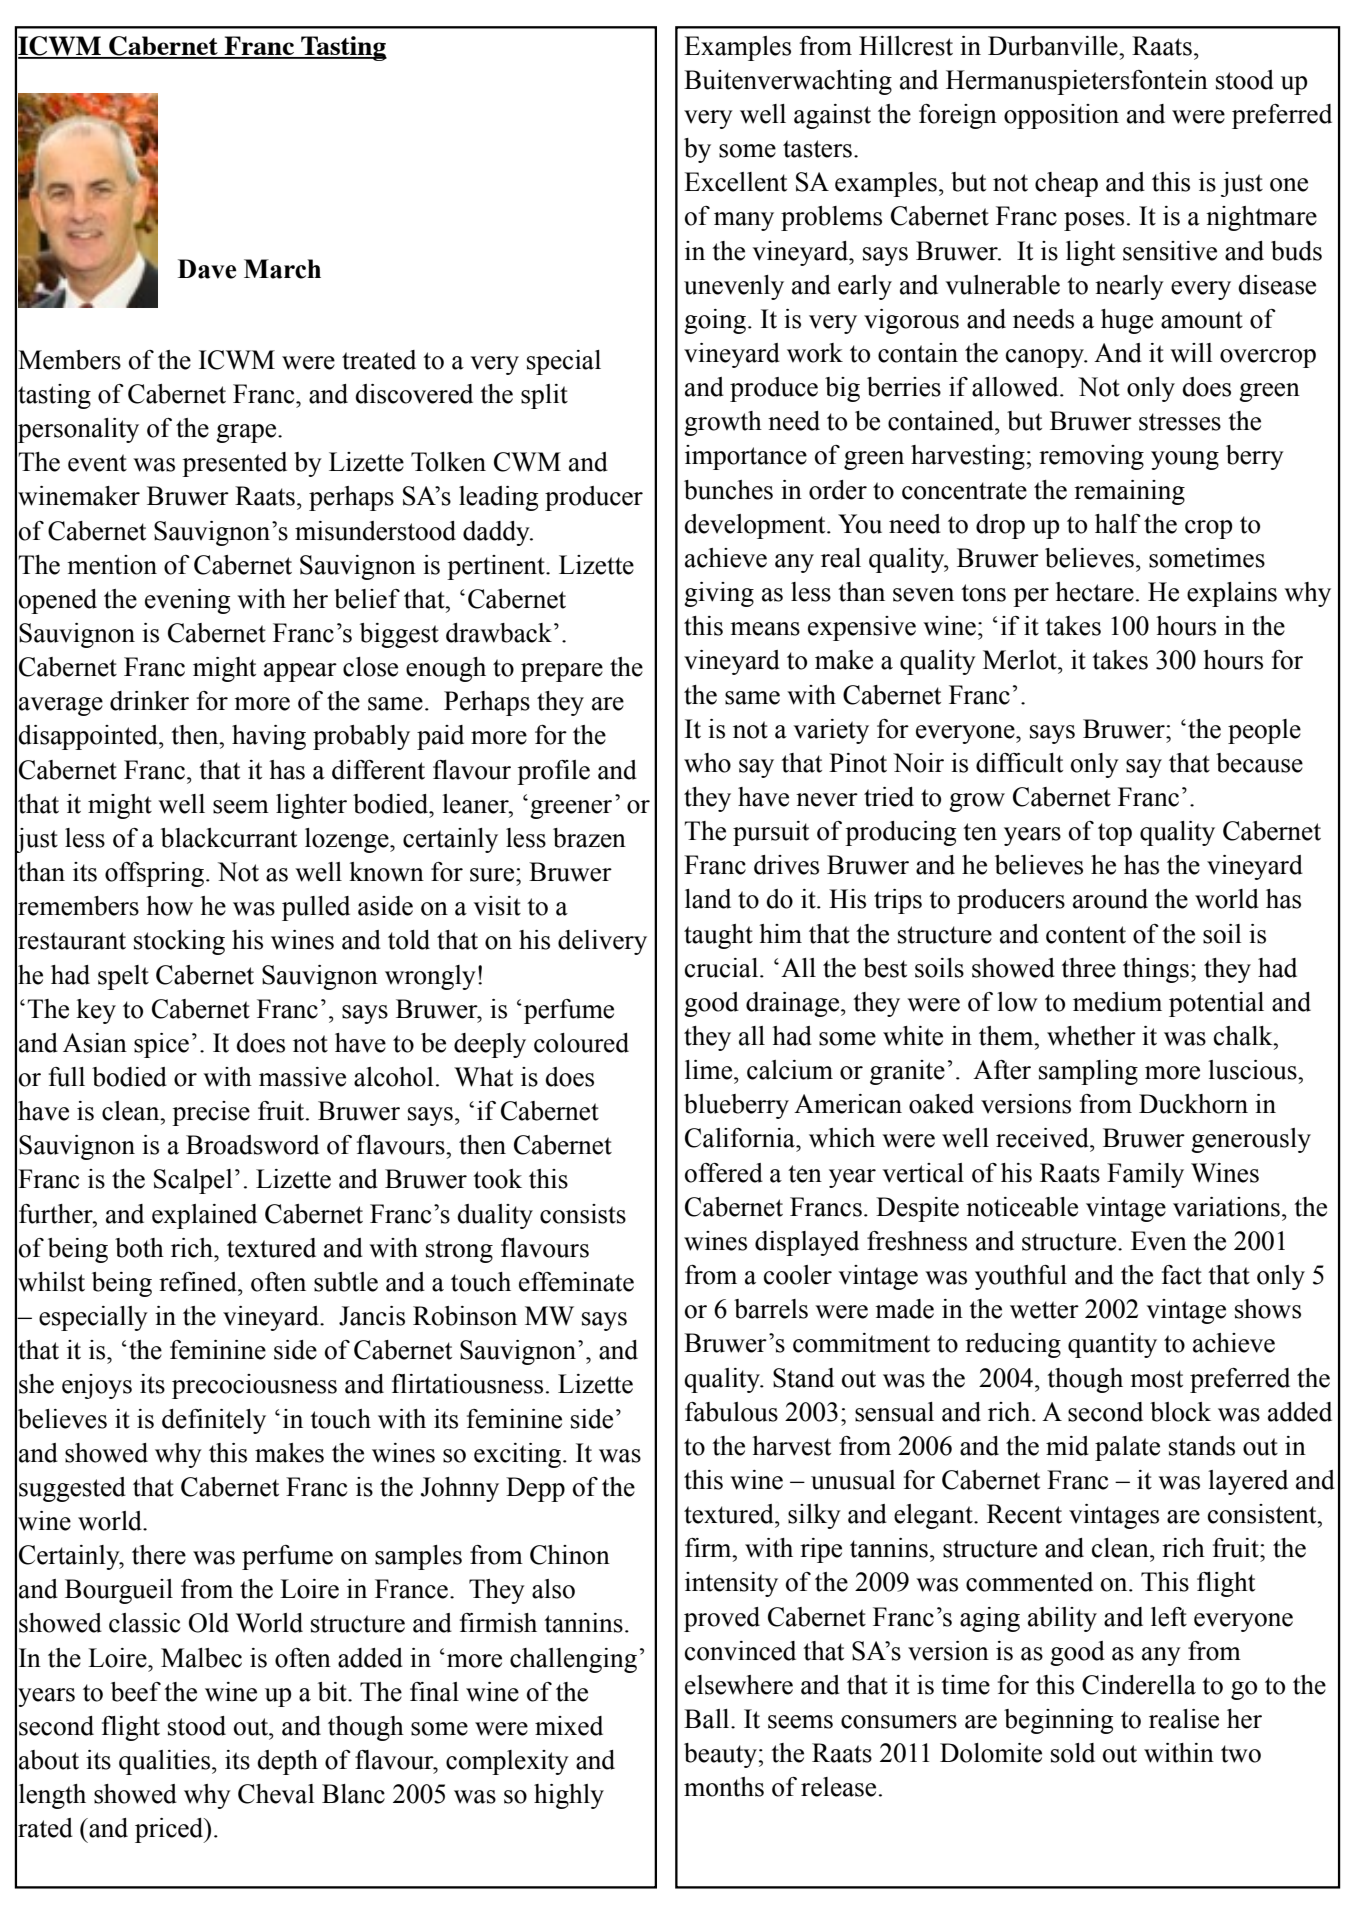  Describe the element at coordinates (214, 1421) in the screenshot. I see `definitely` at that location.
